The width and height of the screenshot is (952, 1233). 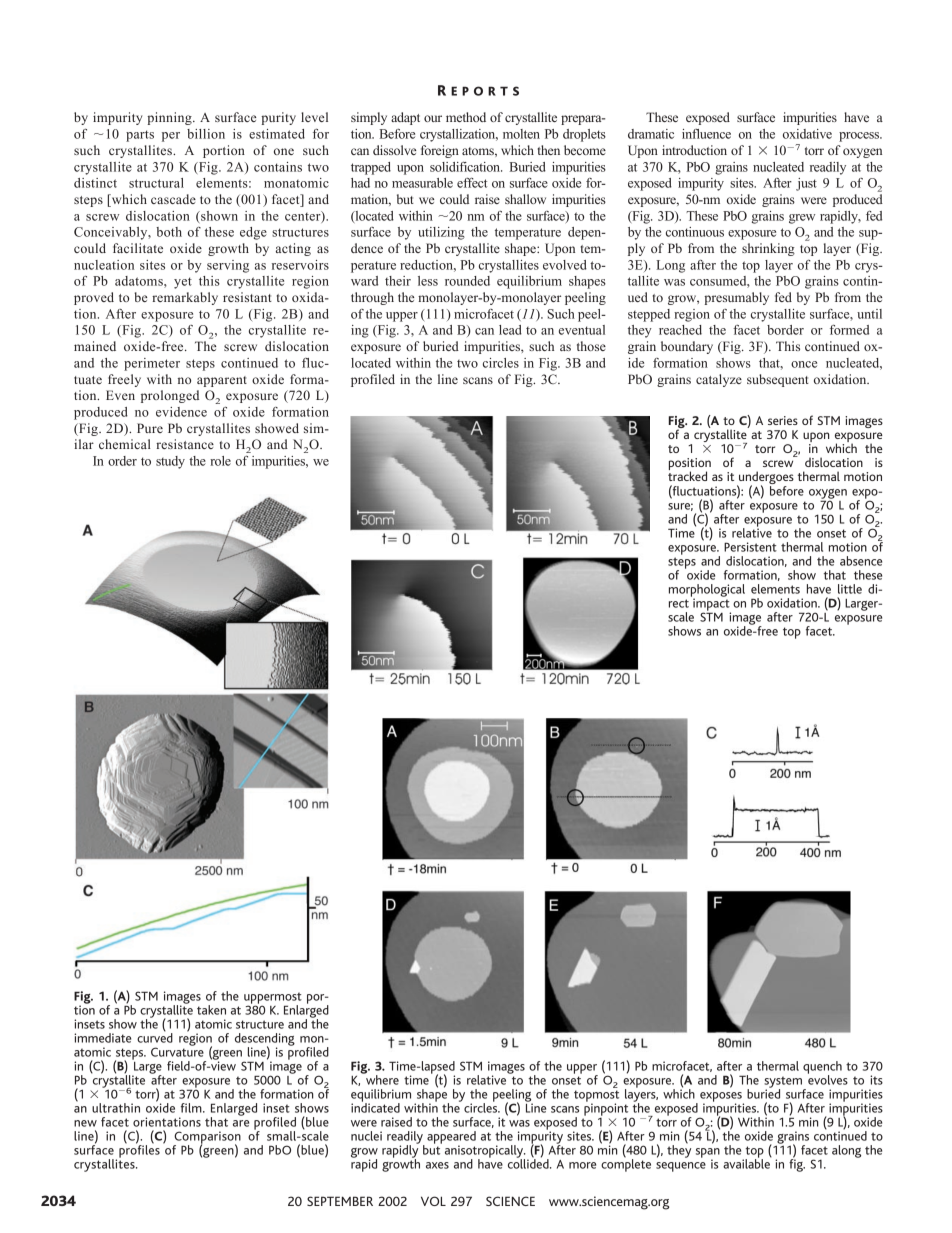 I want to click on foreign, so click(x=440, y=151).
